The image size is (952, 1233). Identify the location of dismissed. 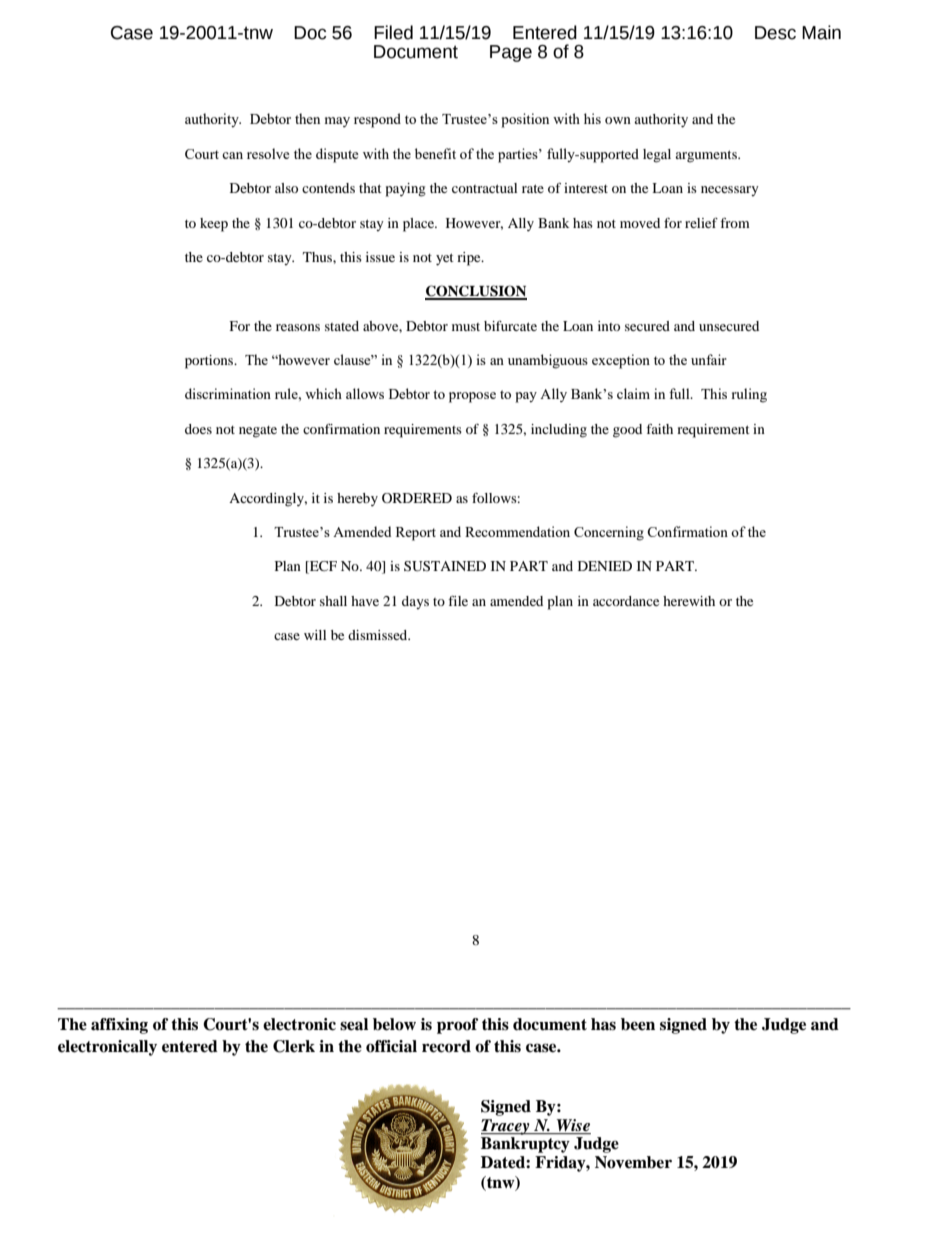
(379, 635).
